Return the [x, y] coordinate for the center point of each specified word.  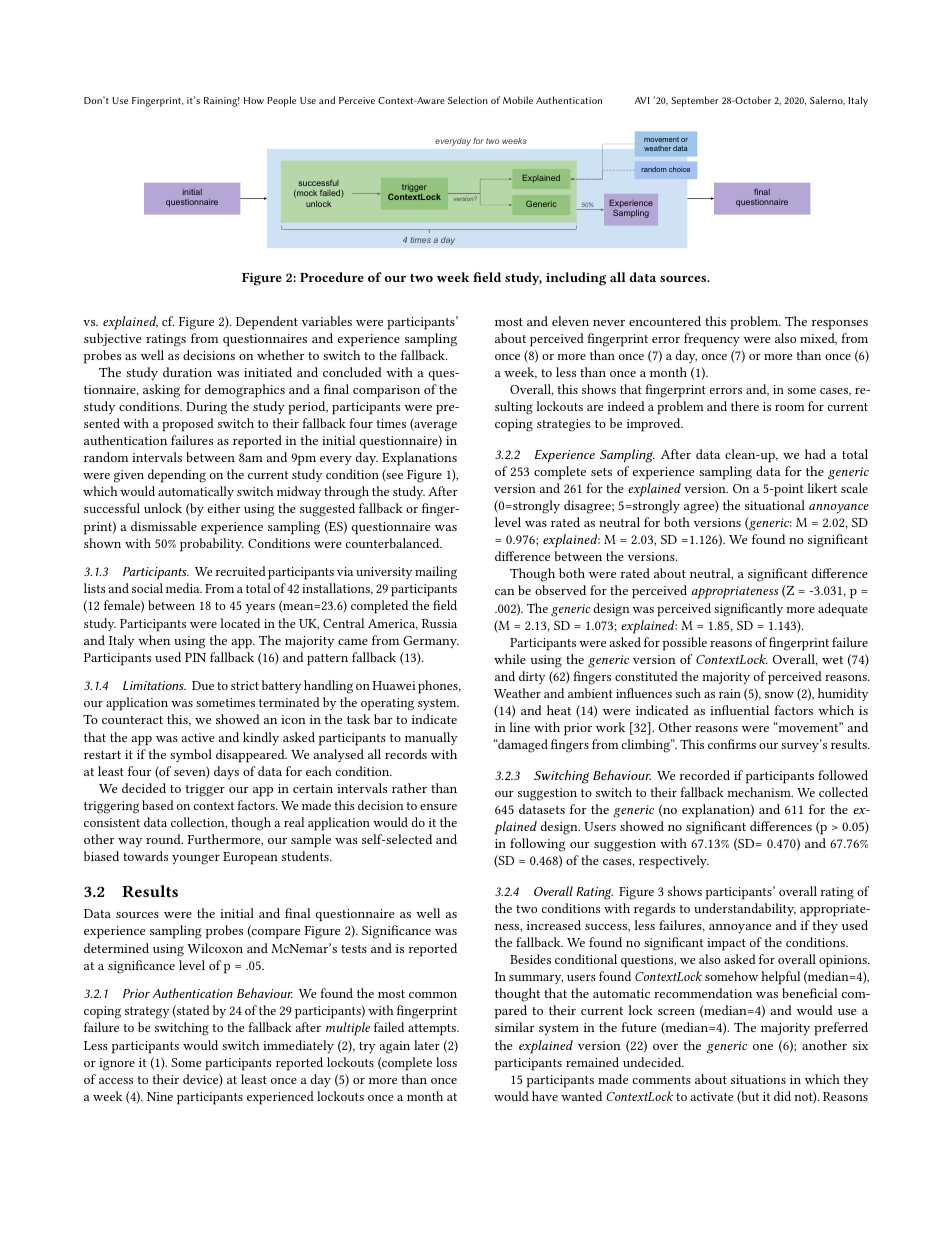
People [281, 101]
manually [431, 738]
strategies [564, 425]
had [815, 454]
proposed [188, 425]
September [695, 101]
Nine [160, 1096]
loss [446, 1062]
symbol [191, 755]
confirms [732, 744]
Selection [468, 100]
